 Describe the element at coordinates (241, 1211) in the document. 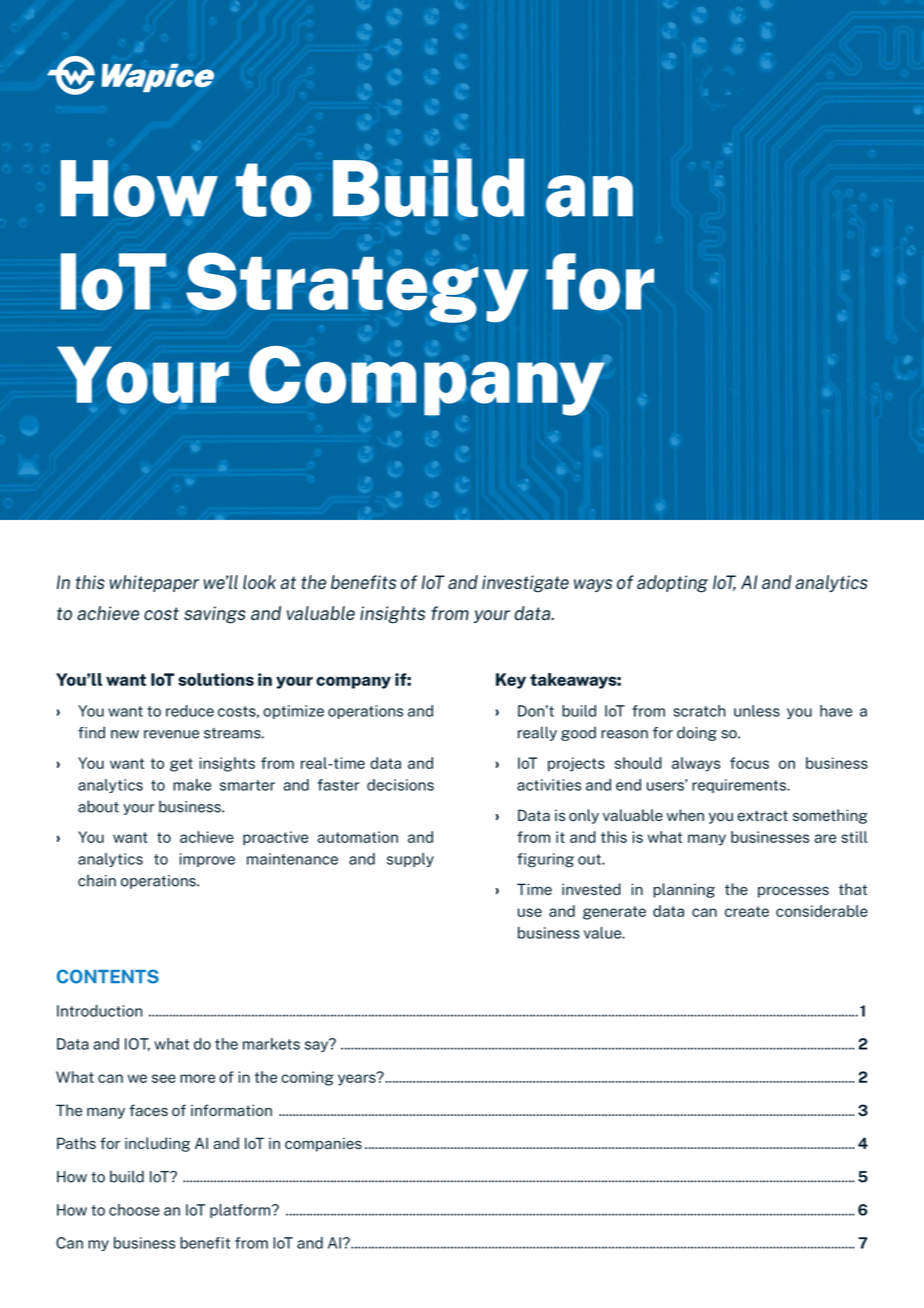

I see `platform` at that location.
